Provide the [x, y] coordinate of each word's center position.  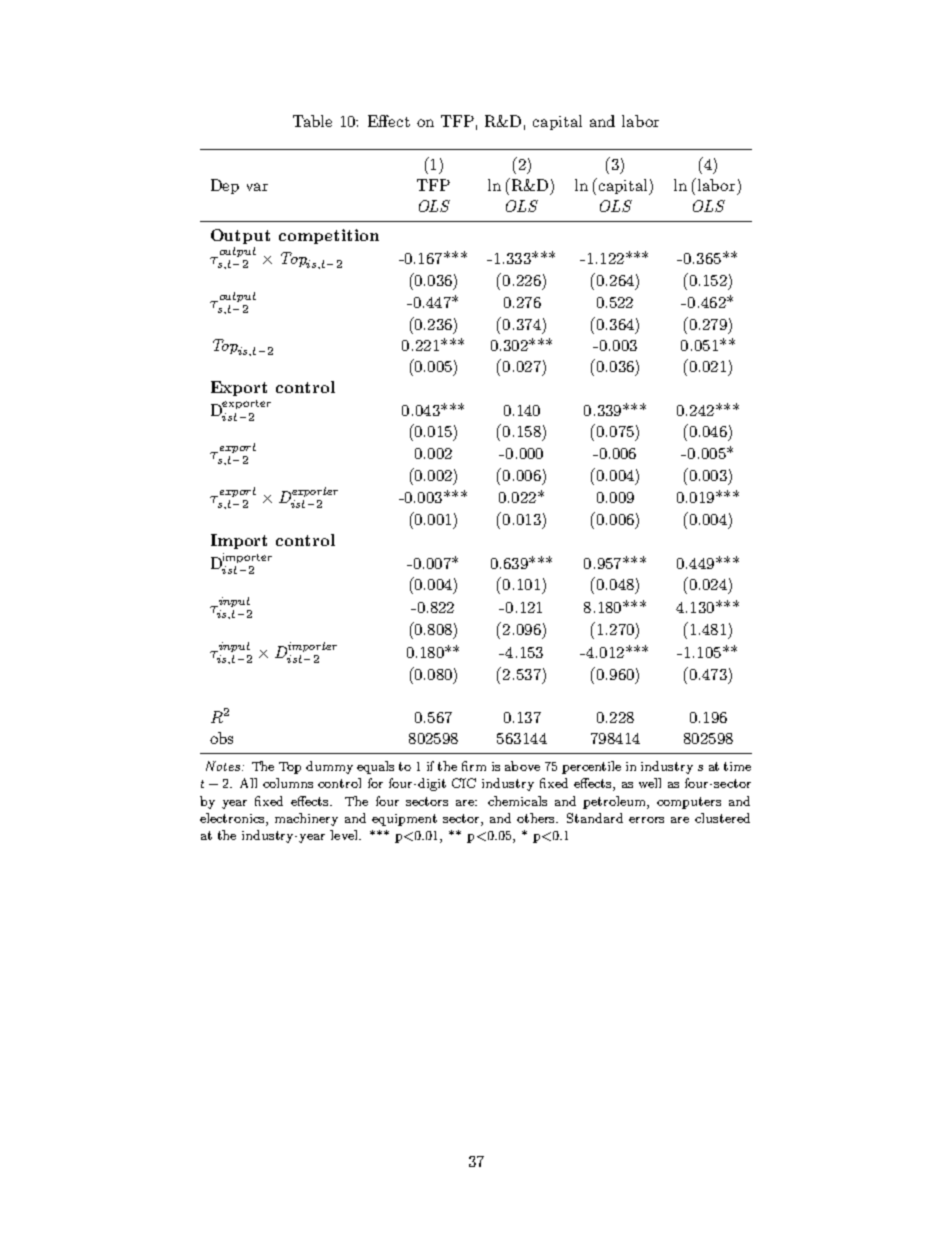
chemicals [517, 801]
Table [312, 121]
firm [474, 766]
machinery [306, 819]
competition [329, 236]
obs [221, 738]
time [737, 766]
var [257, 187]
